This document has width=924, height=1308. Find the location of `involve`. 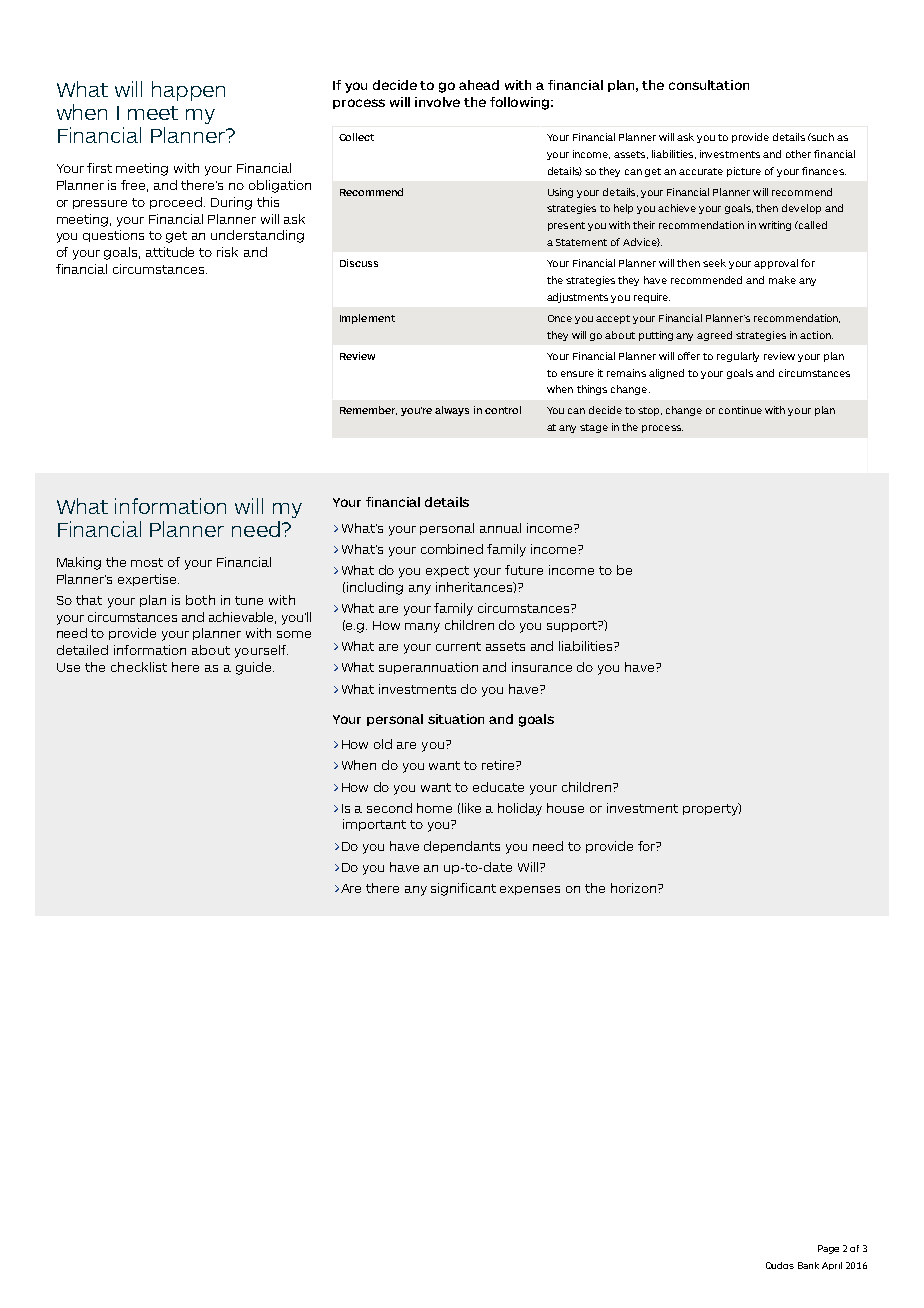

involve is located at coordinates (437, 102).
